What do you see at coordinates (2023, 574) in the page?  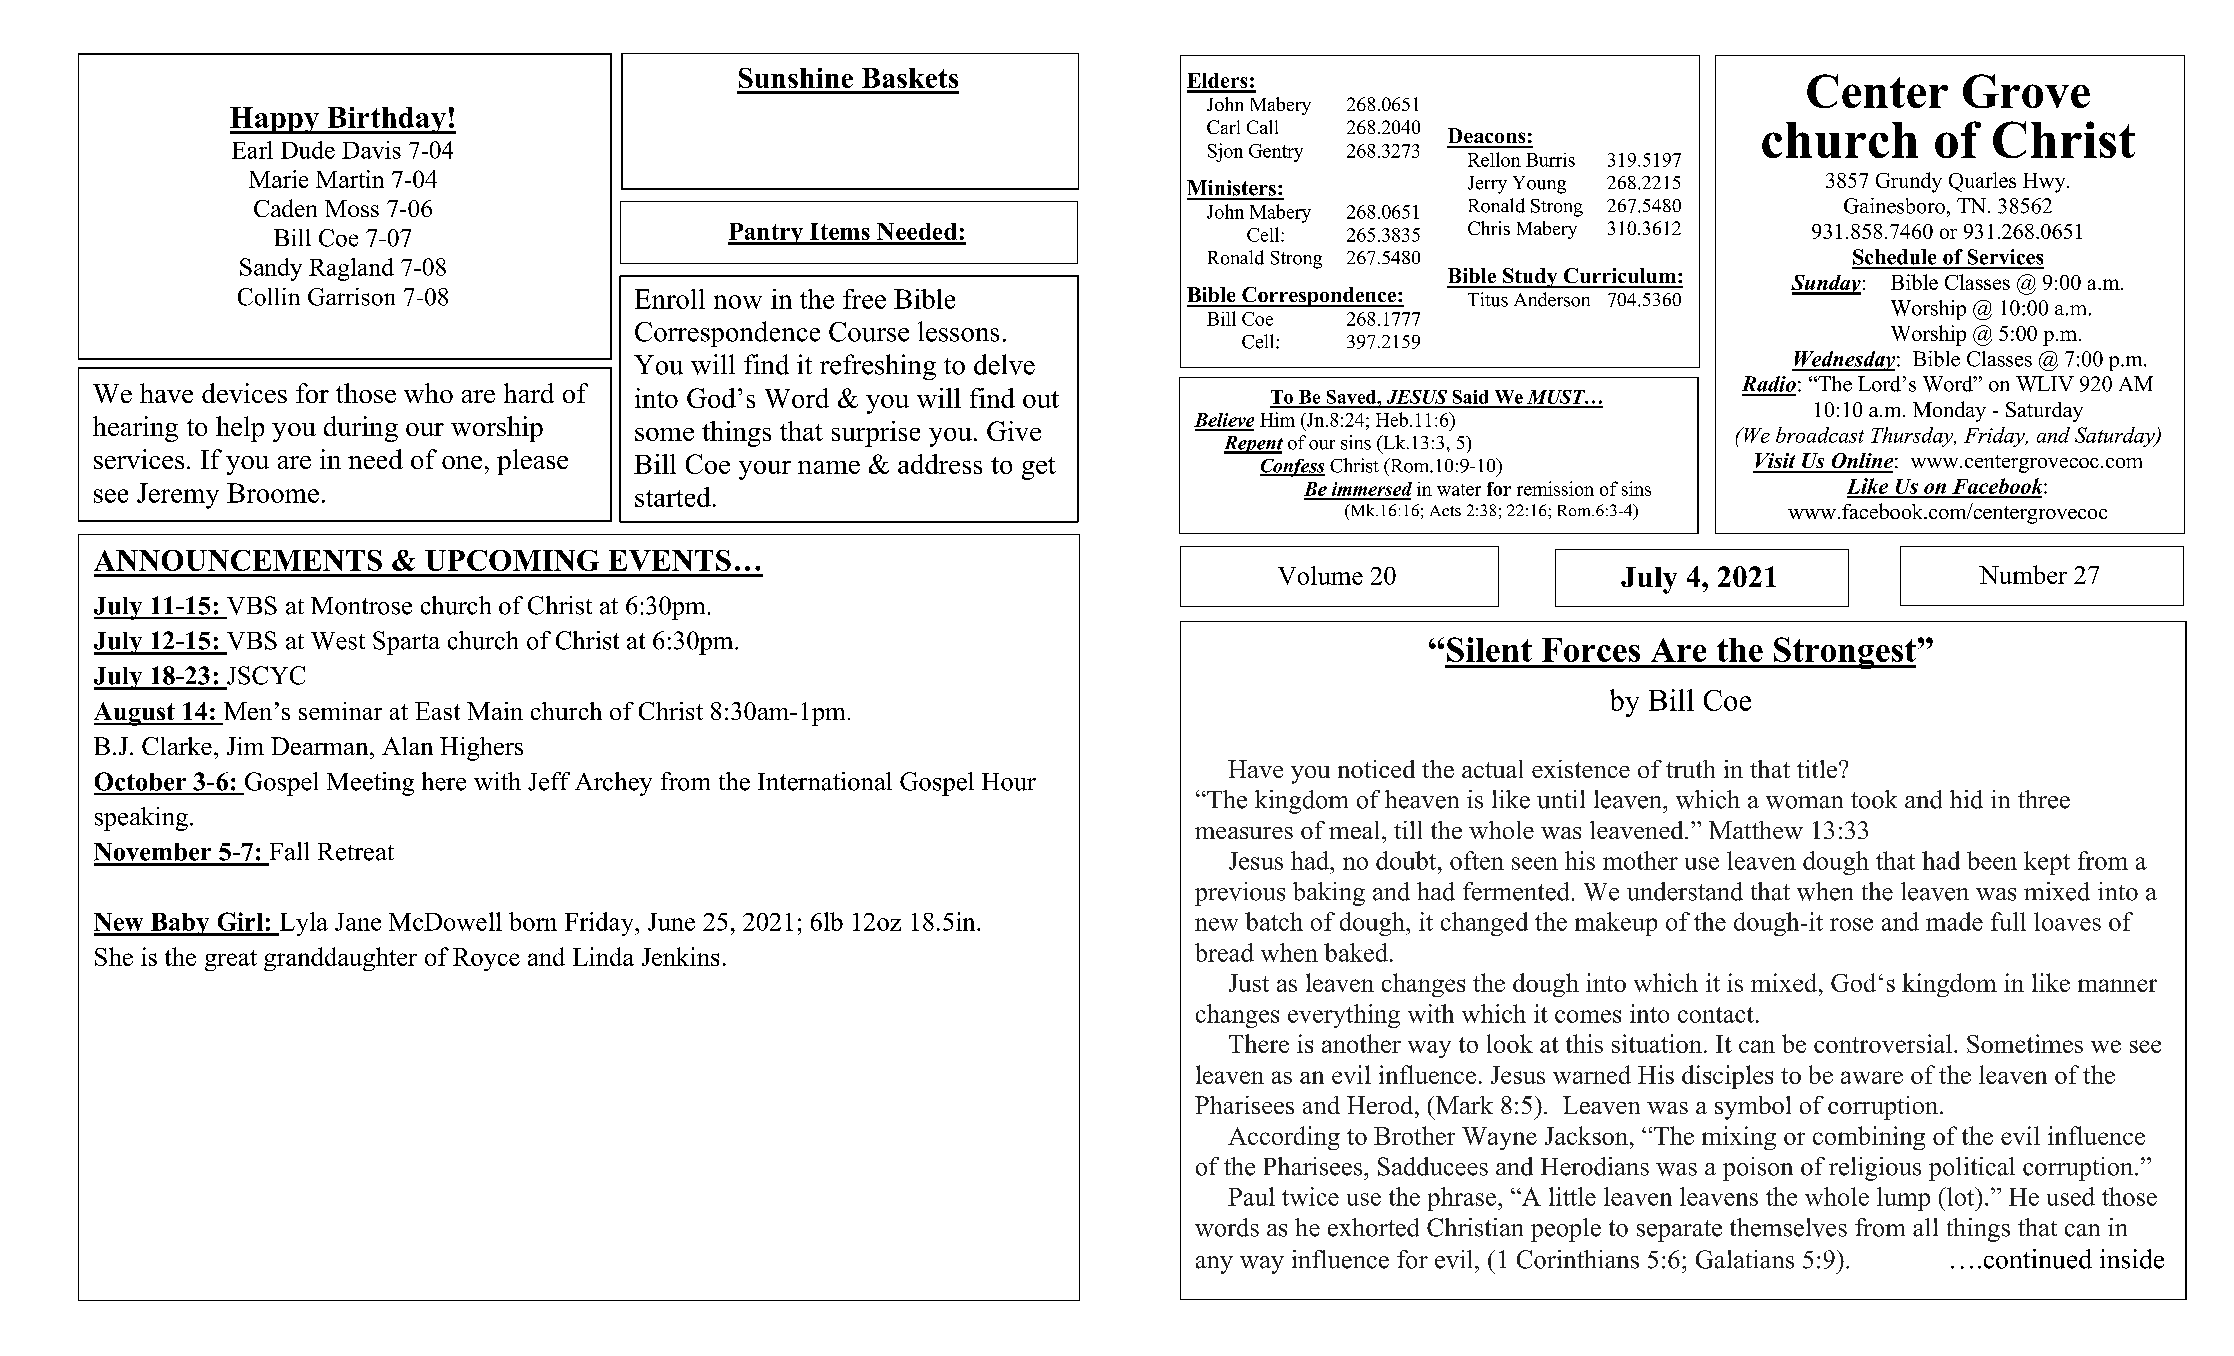 I see `Number` at bounding box center [2023, 574].
